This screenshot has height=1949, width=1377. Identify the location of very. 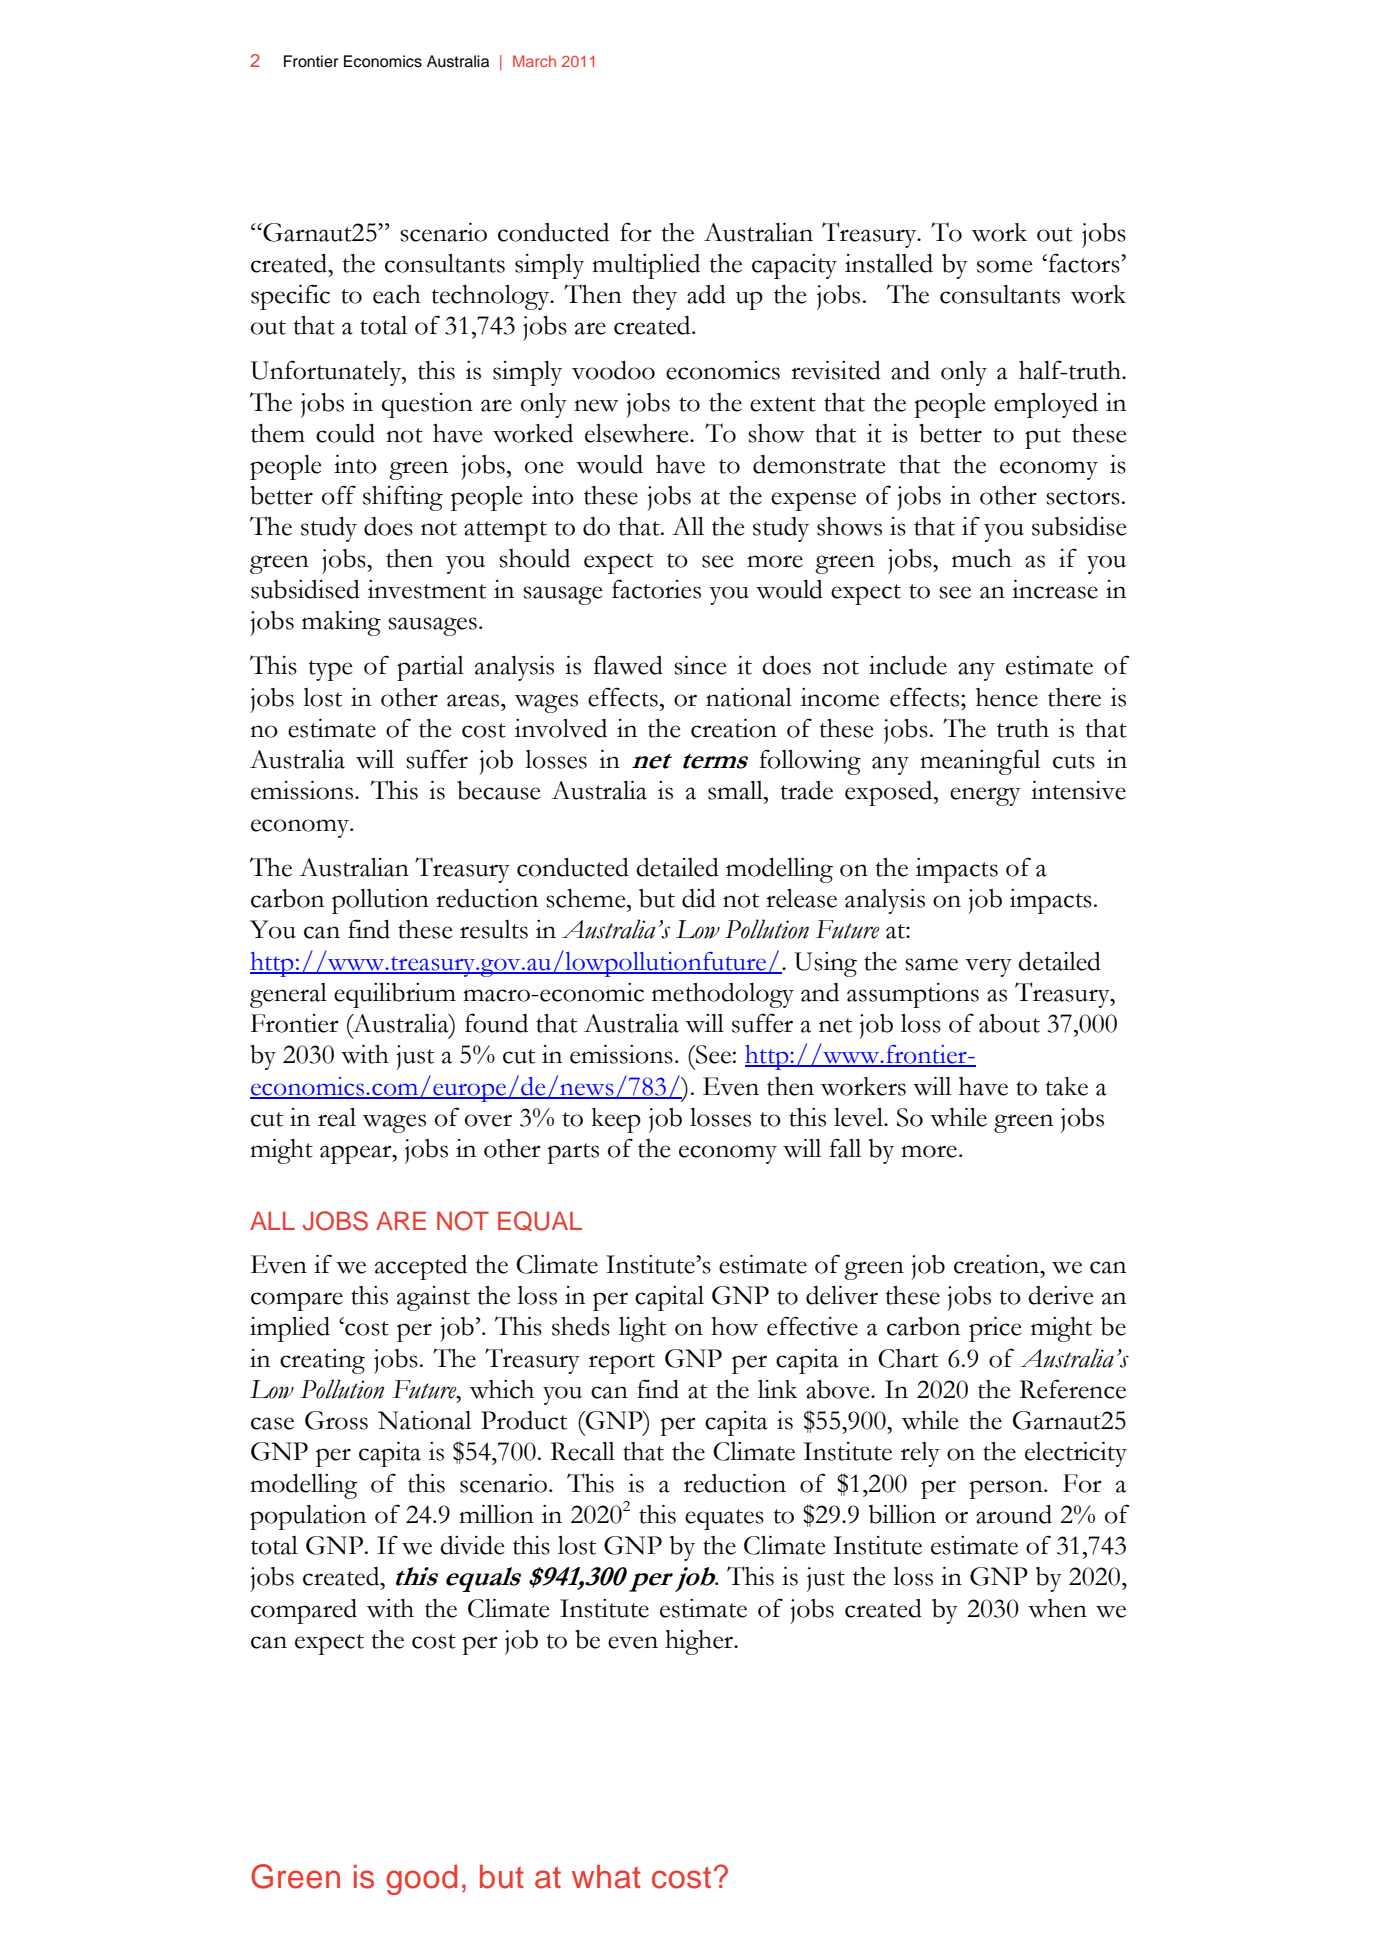
(988, 967).
